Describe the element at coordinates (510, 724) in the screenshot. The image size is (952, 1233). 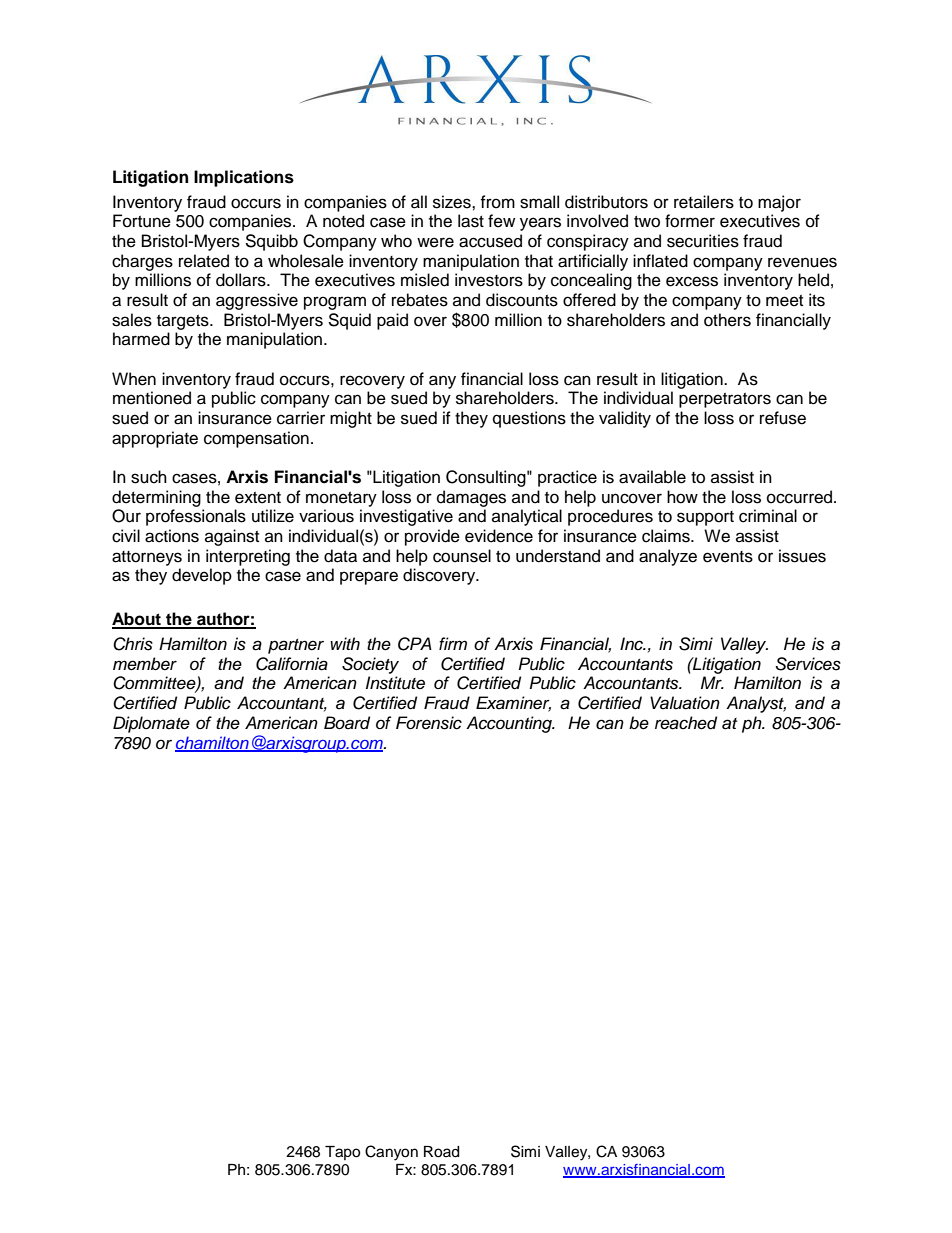
I see `Accounting` at that location.
